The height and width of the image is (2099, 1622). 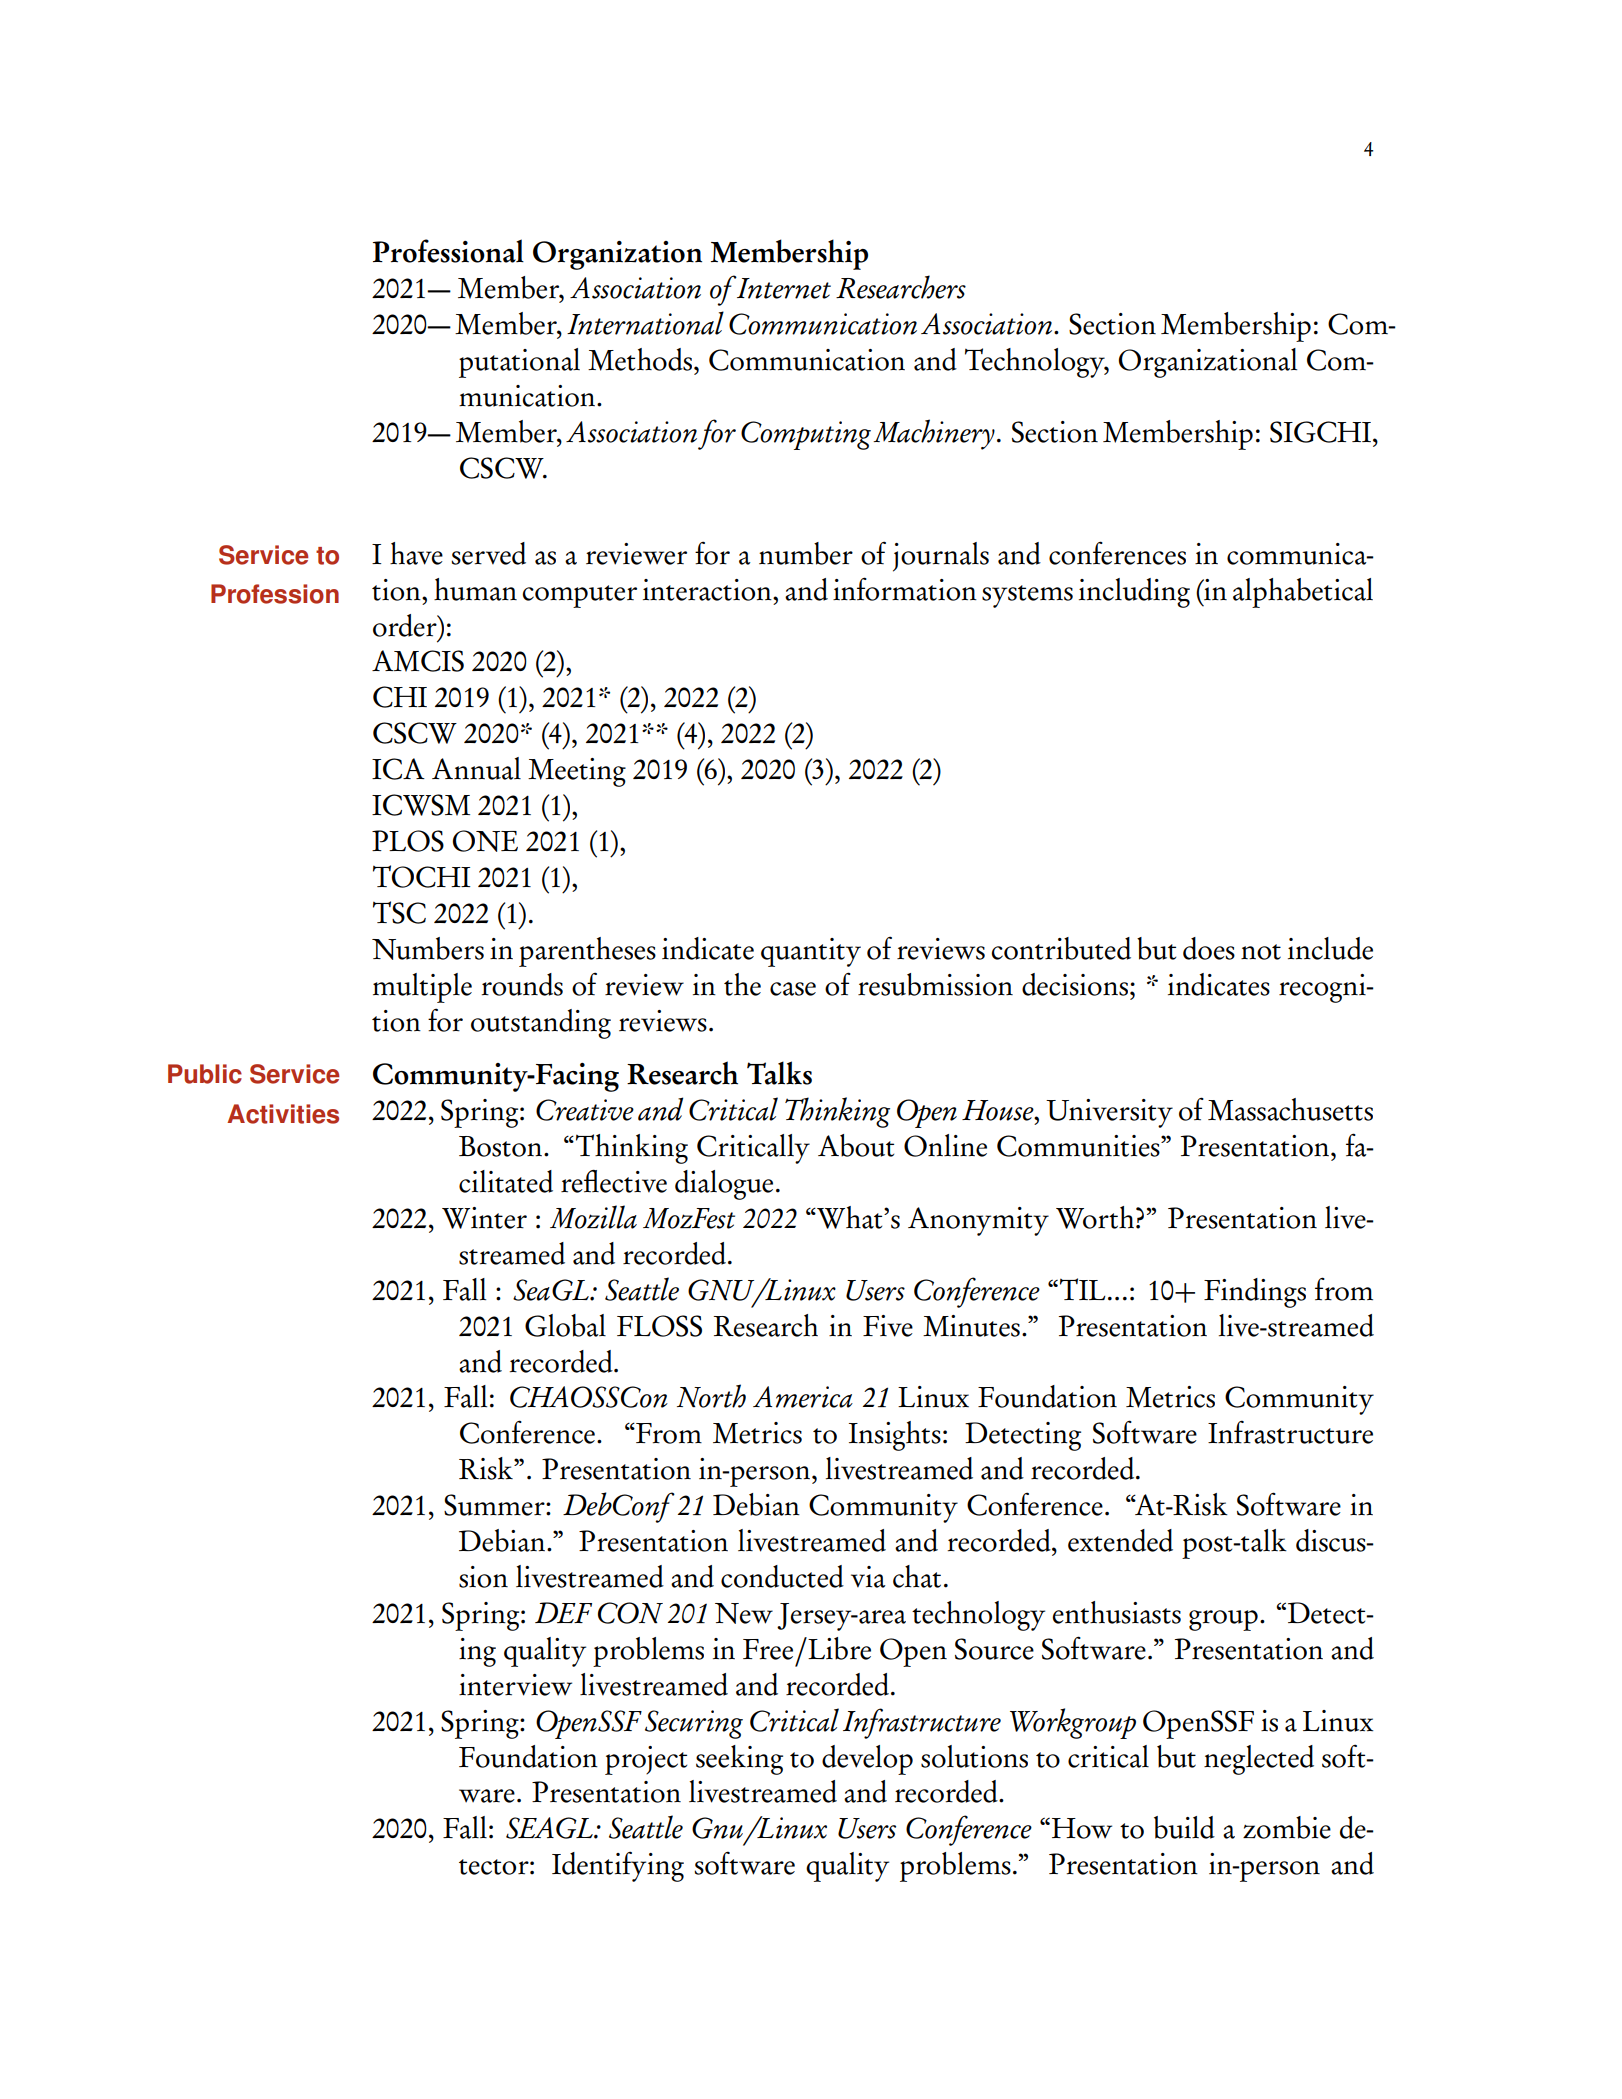 I want to click on University, so click(x=1109, y=1113).
